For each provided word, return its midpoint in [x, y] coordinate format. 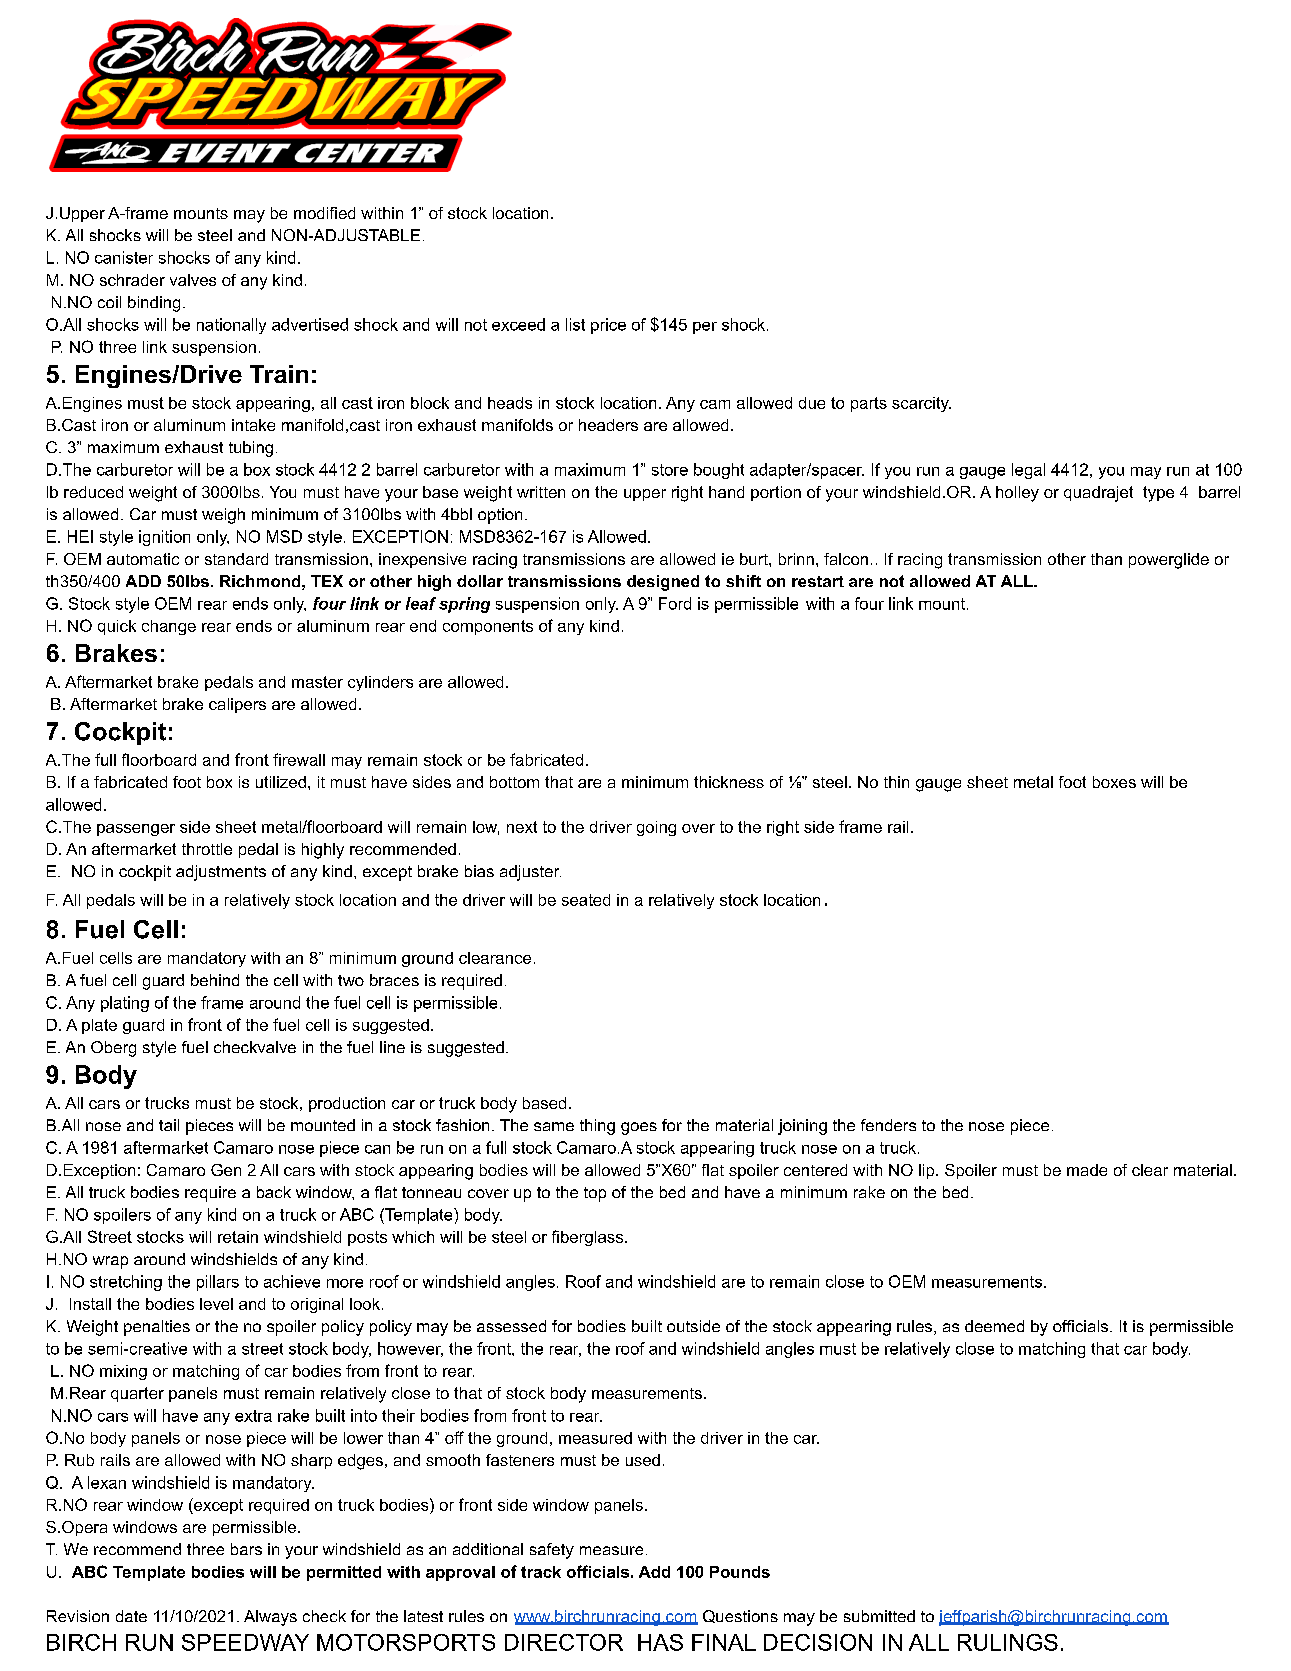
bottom [514, 782]
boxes [1114, 782]
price [608, 326]
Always [270, 1618]
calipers [237, 705]
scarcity [921, 404]
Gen [226, 1170]
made [1087, 1170]
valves [193, 280]
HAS [660, 1642]
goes [639, 1128]
